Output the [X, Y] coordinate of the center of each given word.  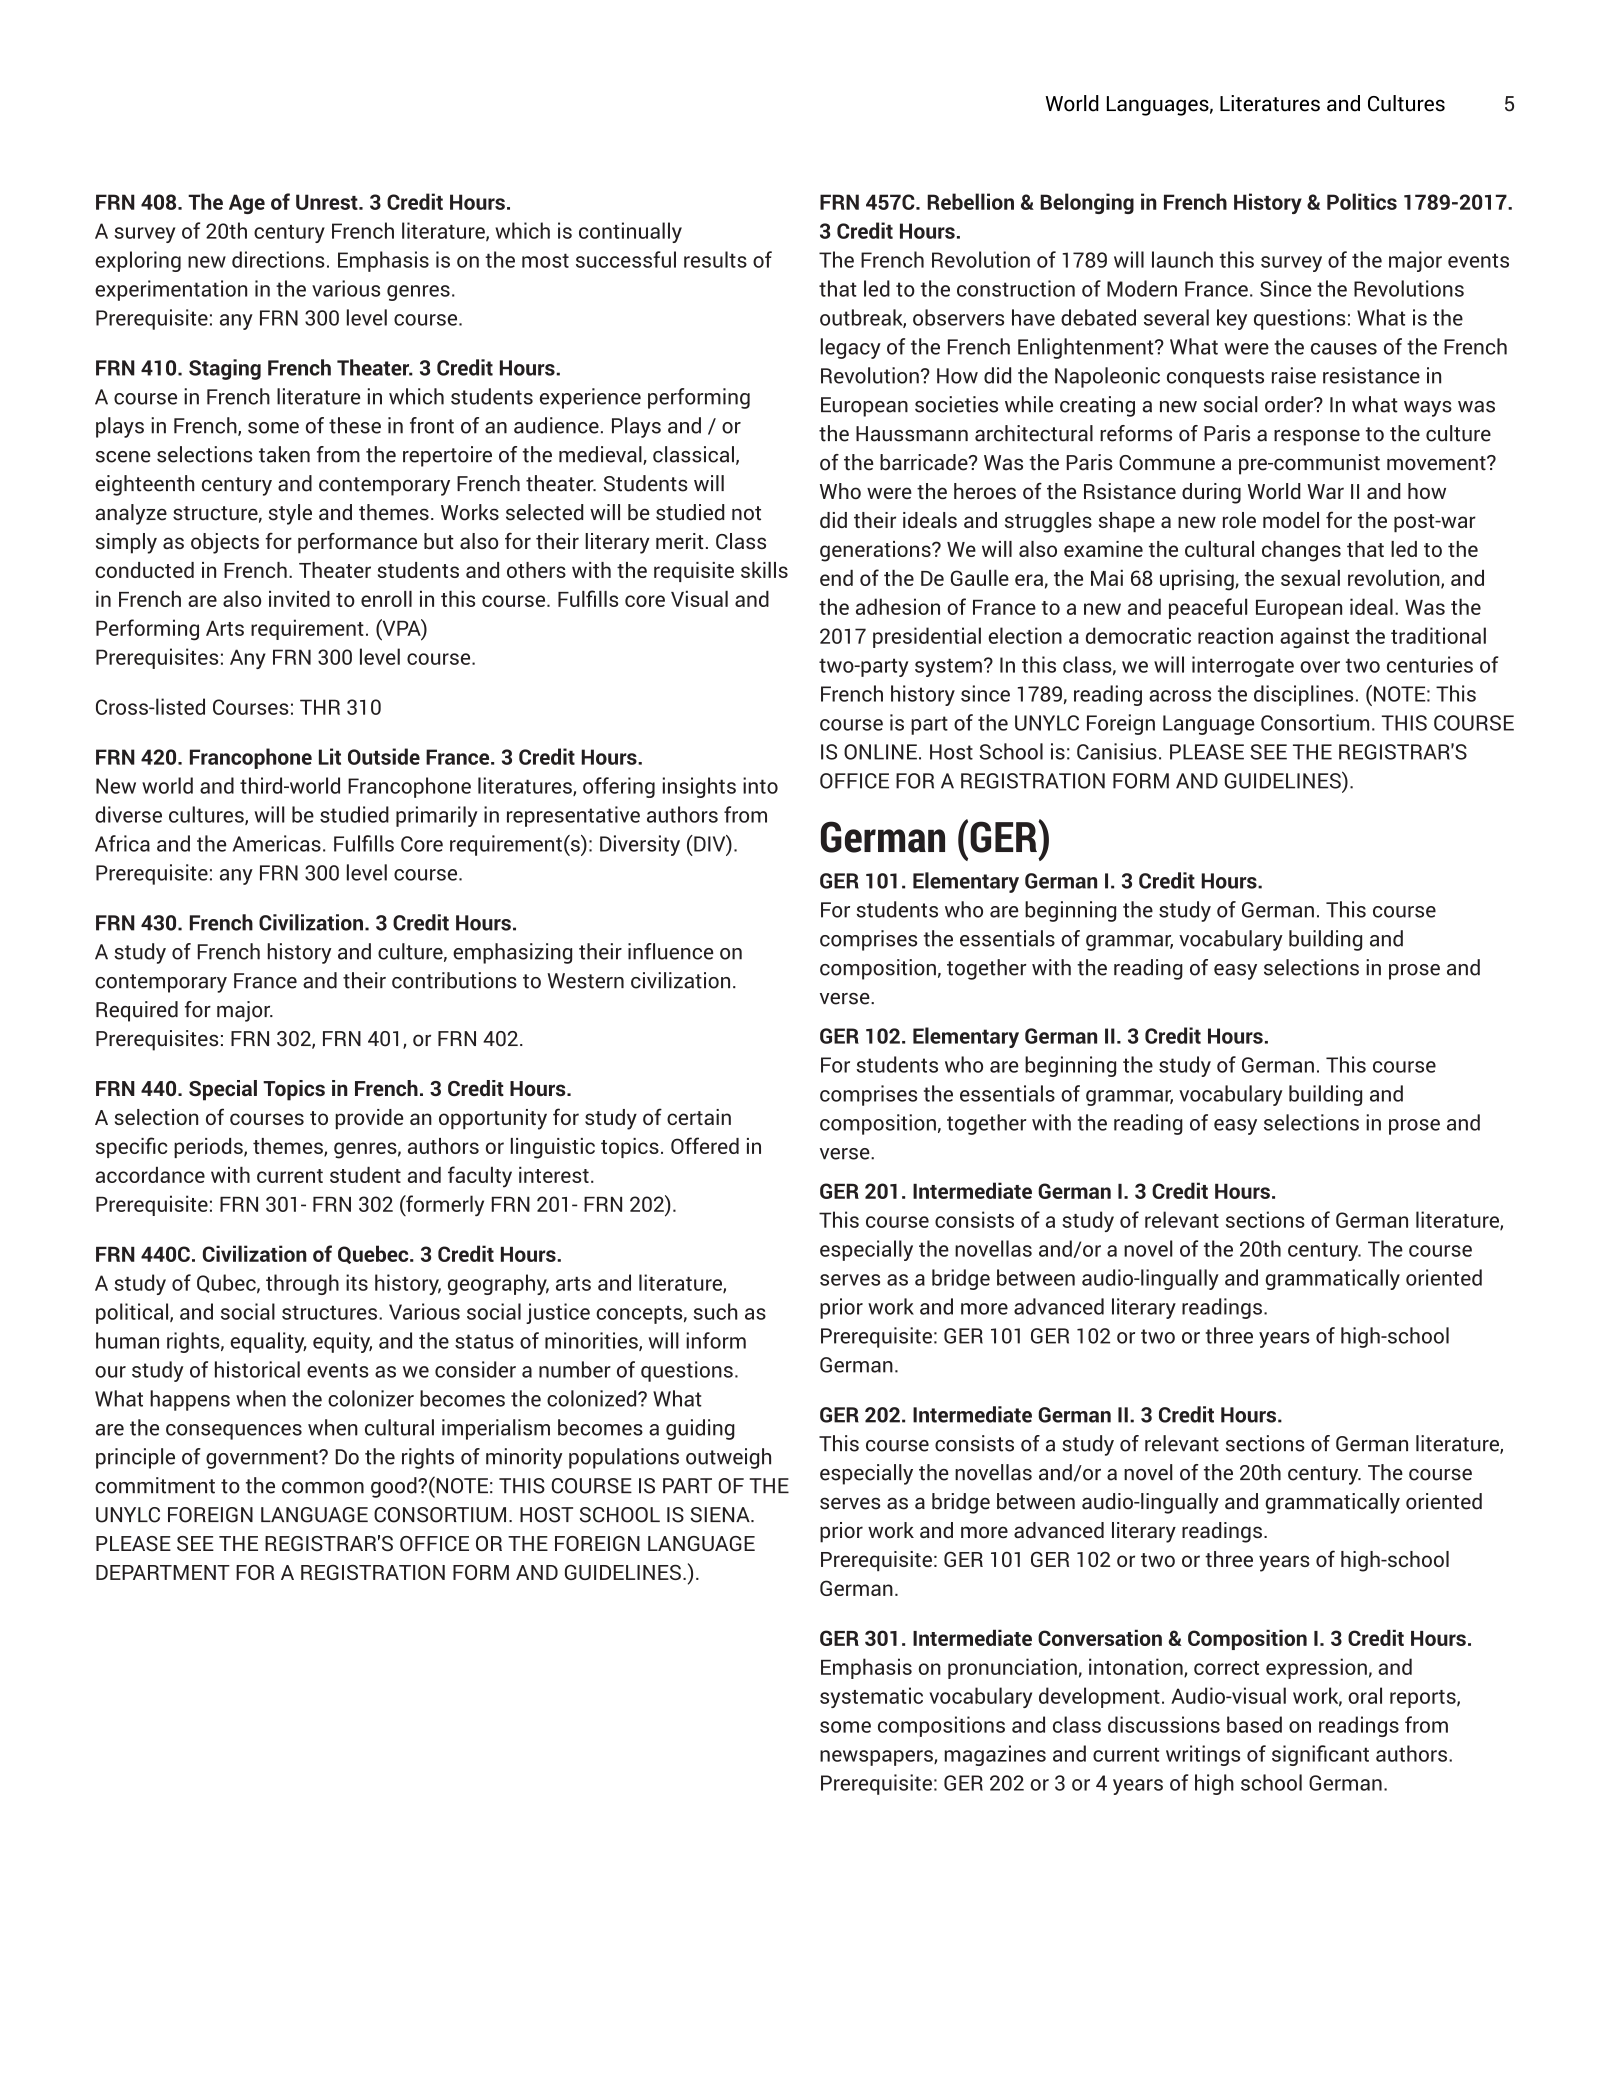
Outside [384, 756]
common [323, 1488]
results [715, 259]
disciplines [1303, 695]
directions [278, 259]
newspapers [877, 1758]
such [715, 1311]
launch [1182, 259]
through [302, 1284]
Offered [705, 1145]
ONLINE [880, 752]
